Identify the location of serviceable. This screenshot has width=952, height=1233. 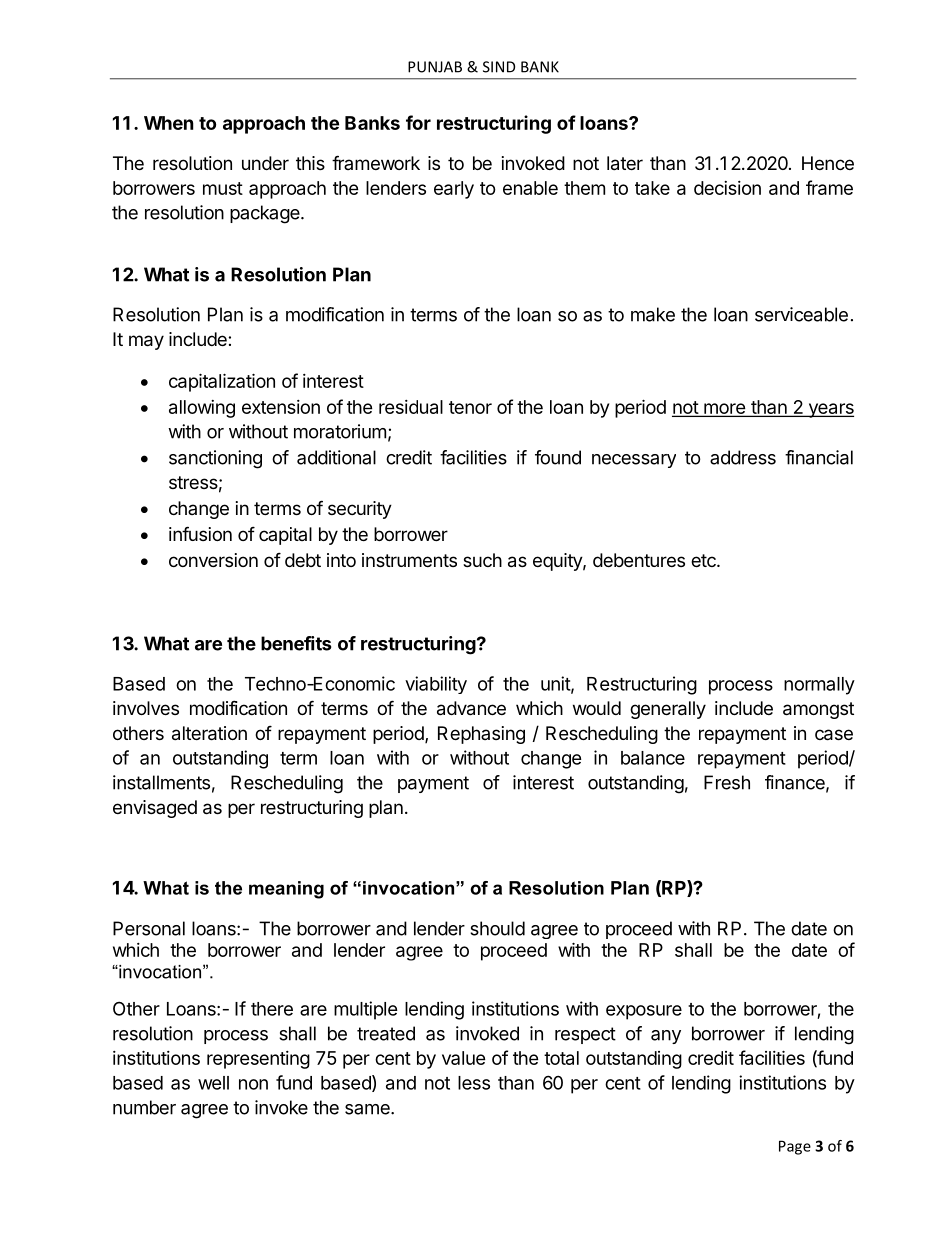
(801, 314).
